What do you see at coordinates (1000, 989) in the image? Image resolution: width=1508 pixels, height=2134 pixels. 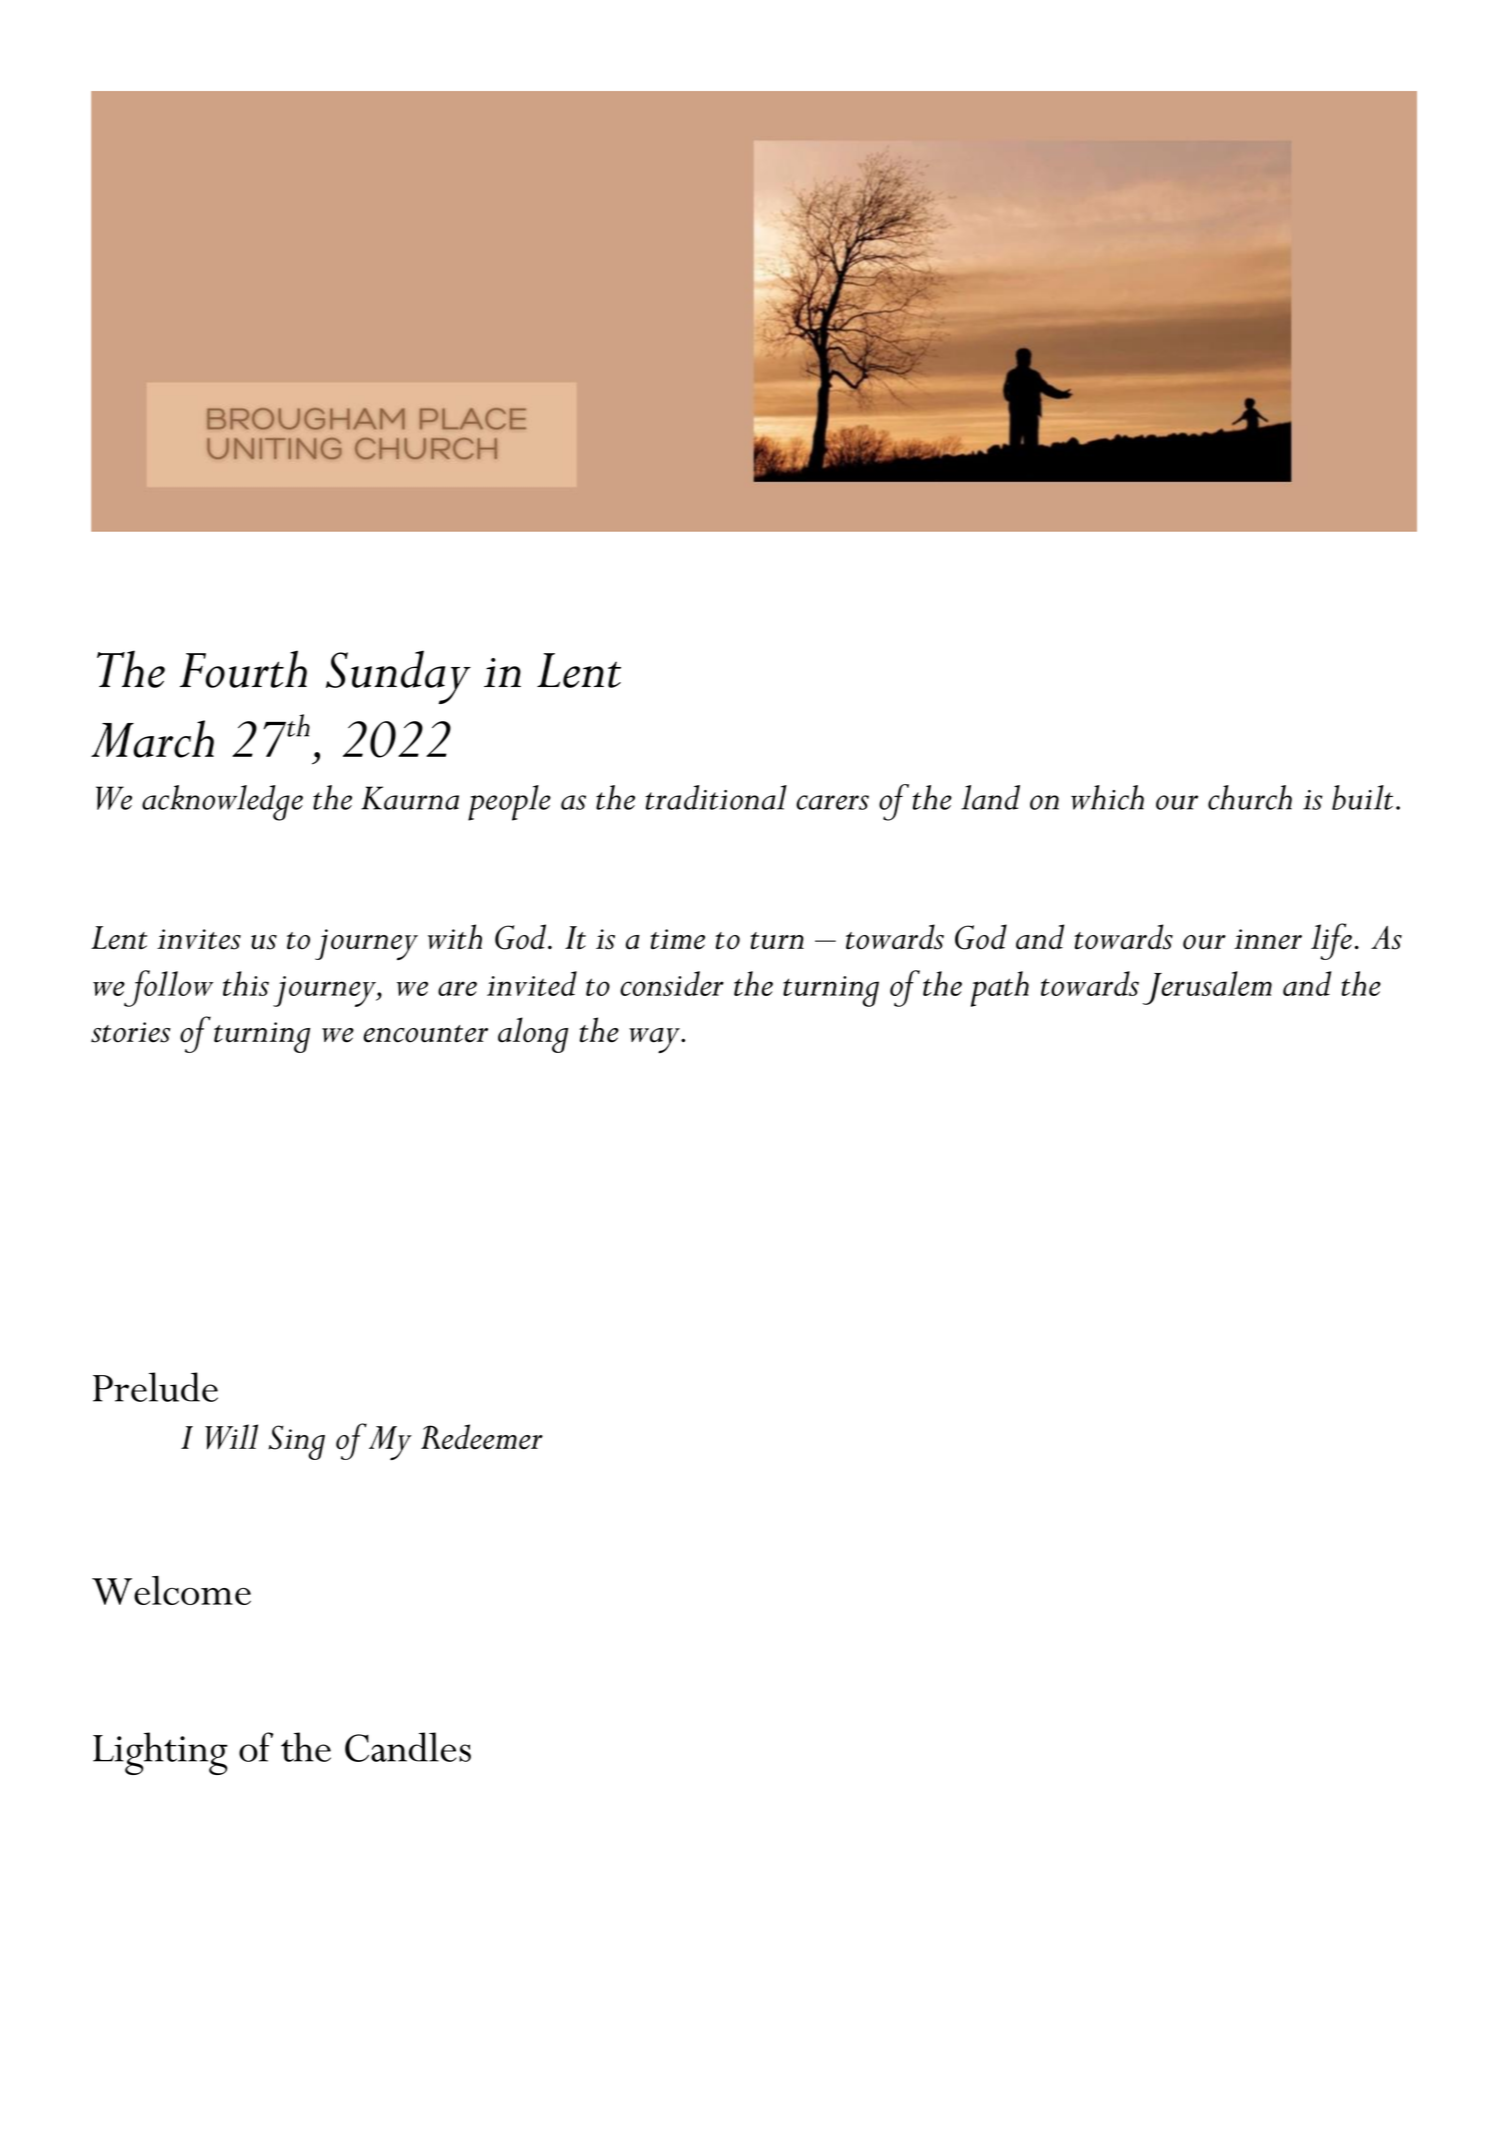 I see `path` at bounding box center [1000, 989].
